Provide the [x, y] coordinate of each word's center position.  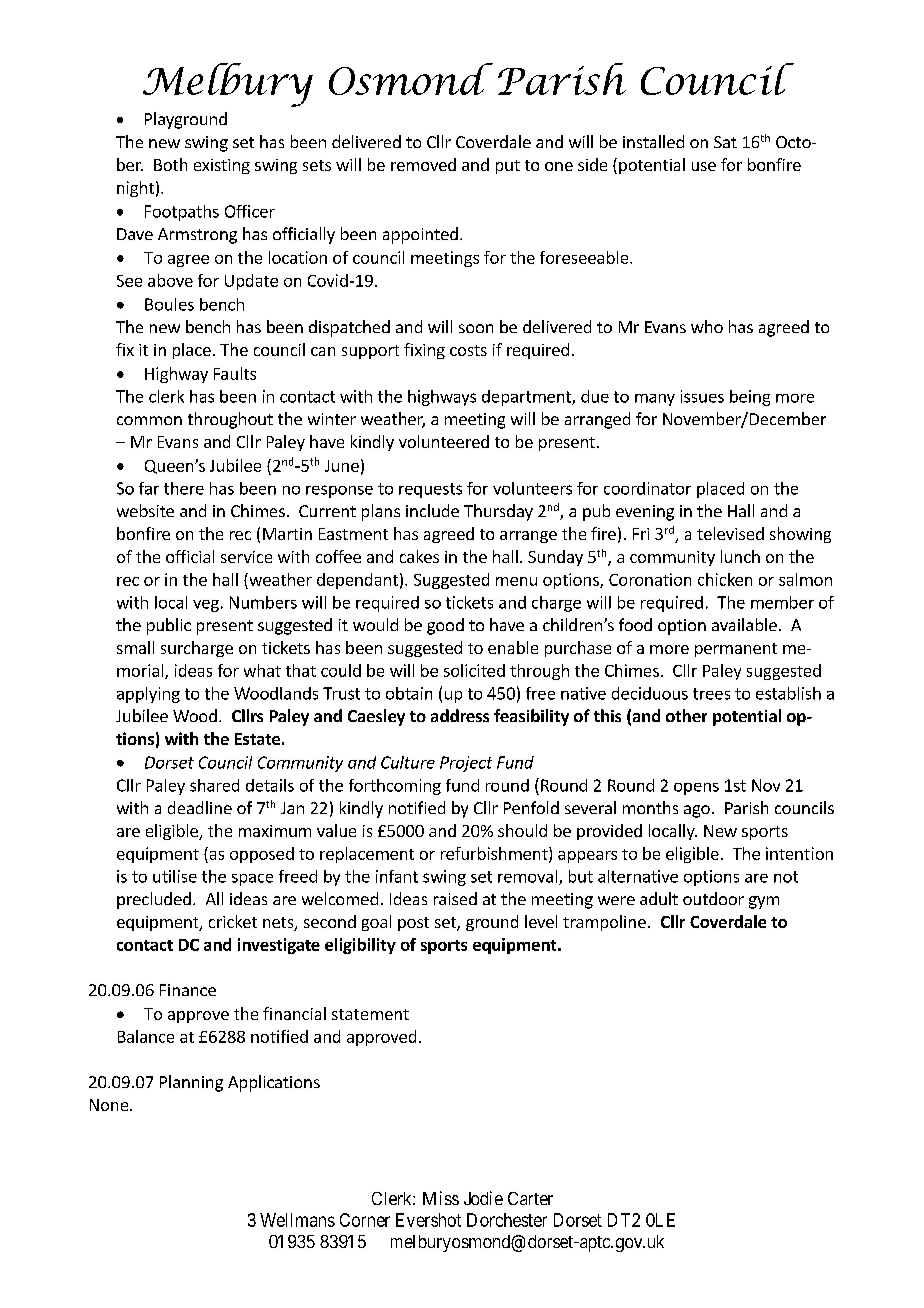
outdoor [713, 898]
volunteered [444, 441]
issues [702, 396]
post [413, 924]
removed [423, 164]
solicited [474, 670]
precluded [154, 900]
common [149, 420]
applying [148, 695]
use [704, 166]
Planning [191, 1083]
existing [222, 166]
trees [711, 694]
